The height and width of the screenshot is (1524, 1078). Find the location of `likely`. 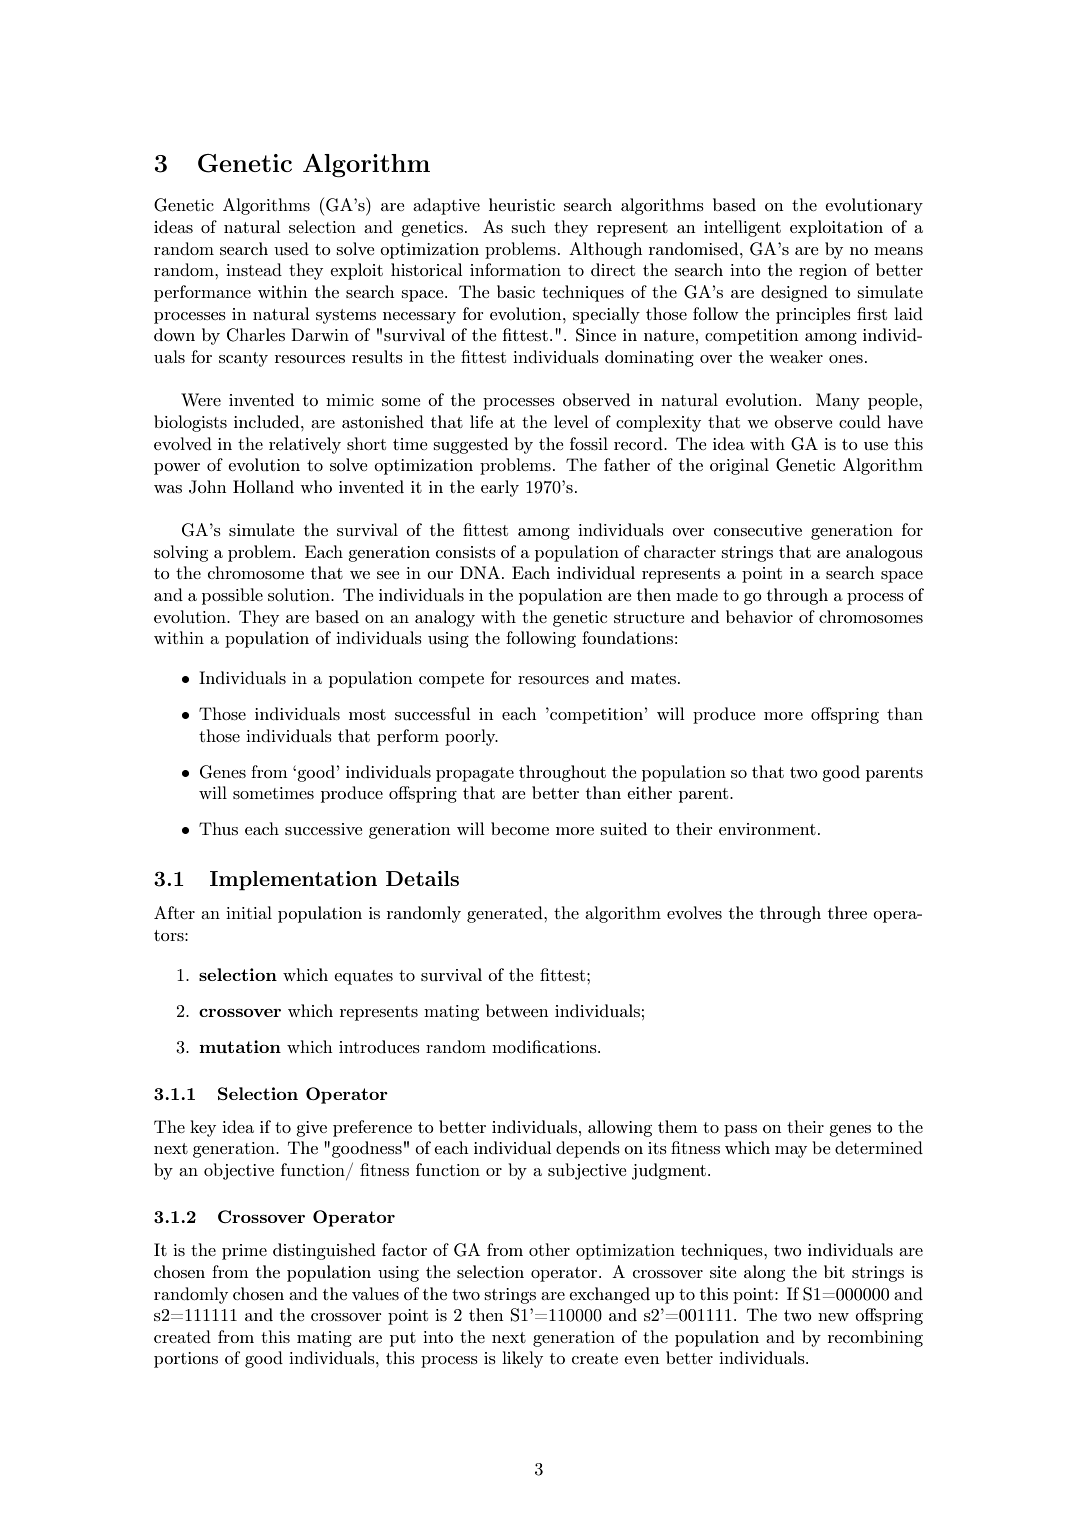

likely is located at coordinates (522, 1359).
